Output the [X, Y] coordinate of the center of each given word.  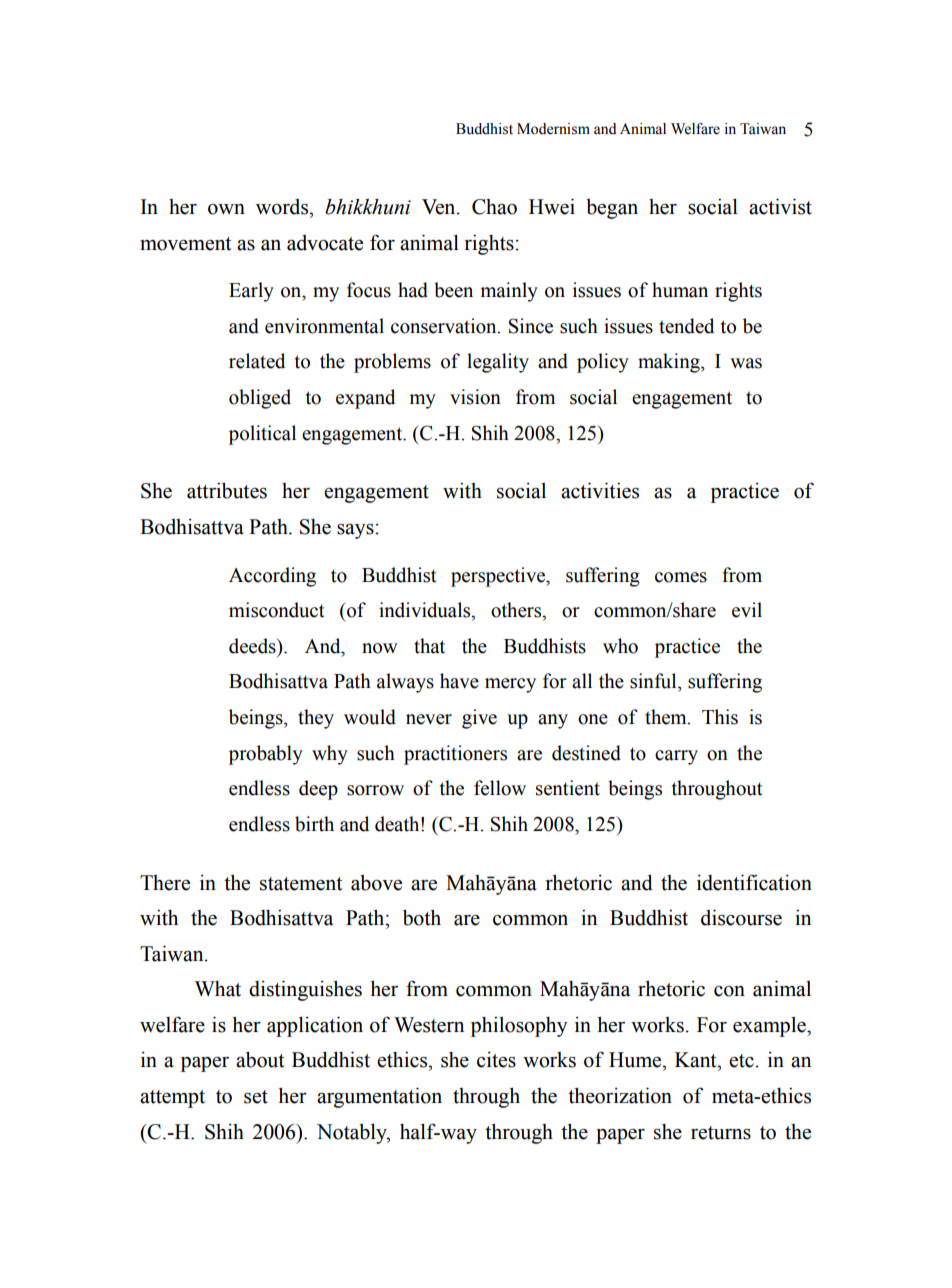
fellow [500, 788]
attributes [227, 491]
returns [721, 1133]
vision [475, 397]
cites [496, 1060]
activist [780, 206]
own [226, 209]
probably [266, 755]
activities [600, 490]
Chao [494, 207]
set [256, 1097]
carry [676, 757]
